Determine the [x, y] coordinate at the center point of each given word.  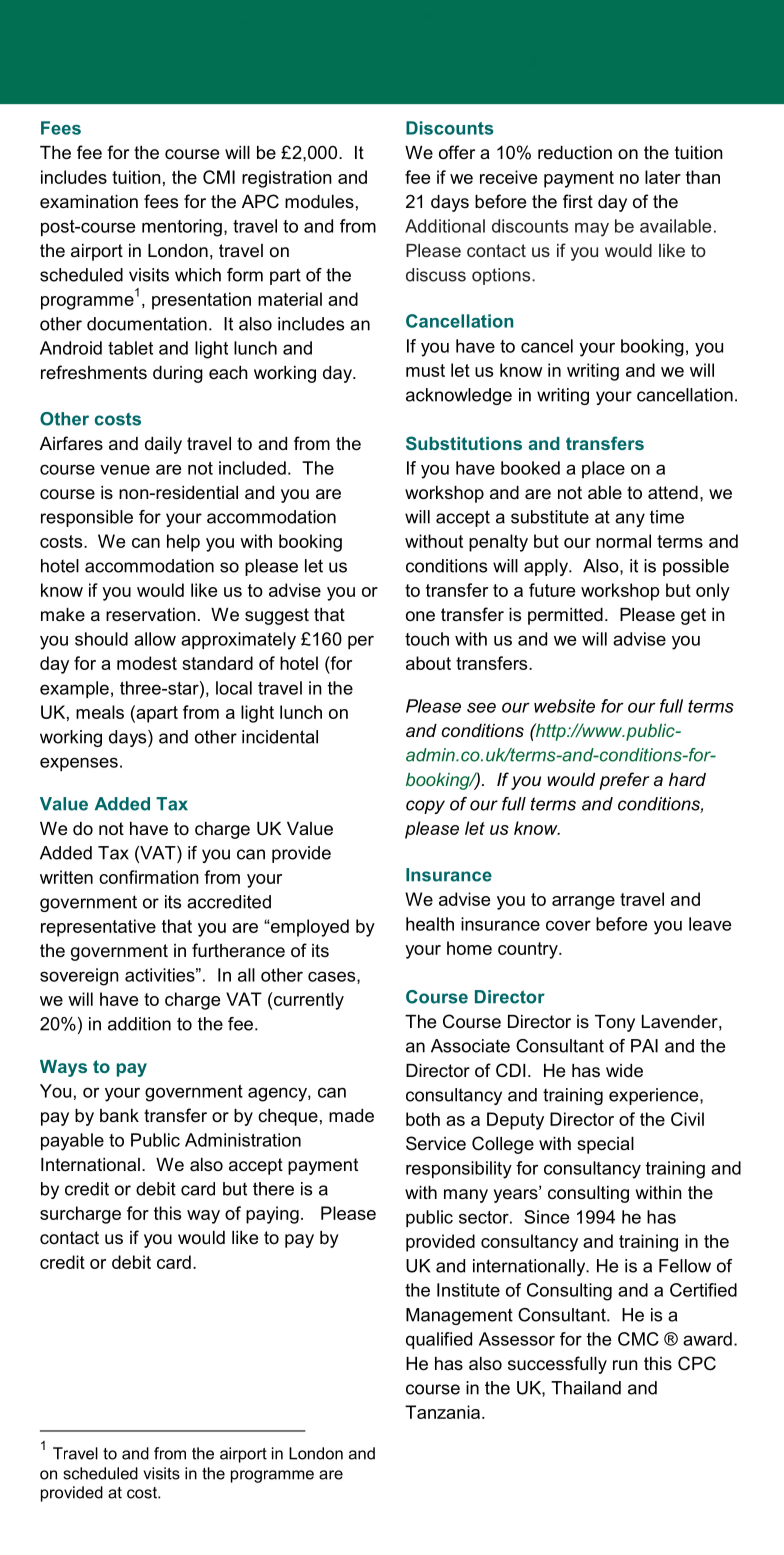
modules [319, 201]
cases [333, 977]
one [420, 616]
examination [89, 202]
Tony [615, 1023]
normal [623, 541]
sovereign [79, 977]
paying [272, 1215]
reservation [151, 615]
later [663, 177]
